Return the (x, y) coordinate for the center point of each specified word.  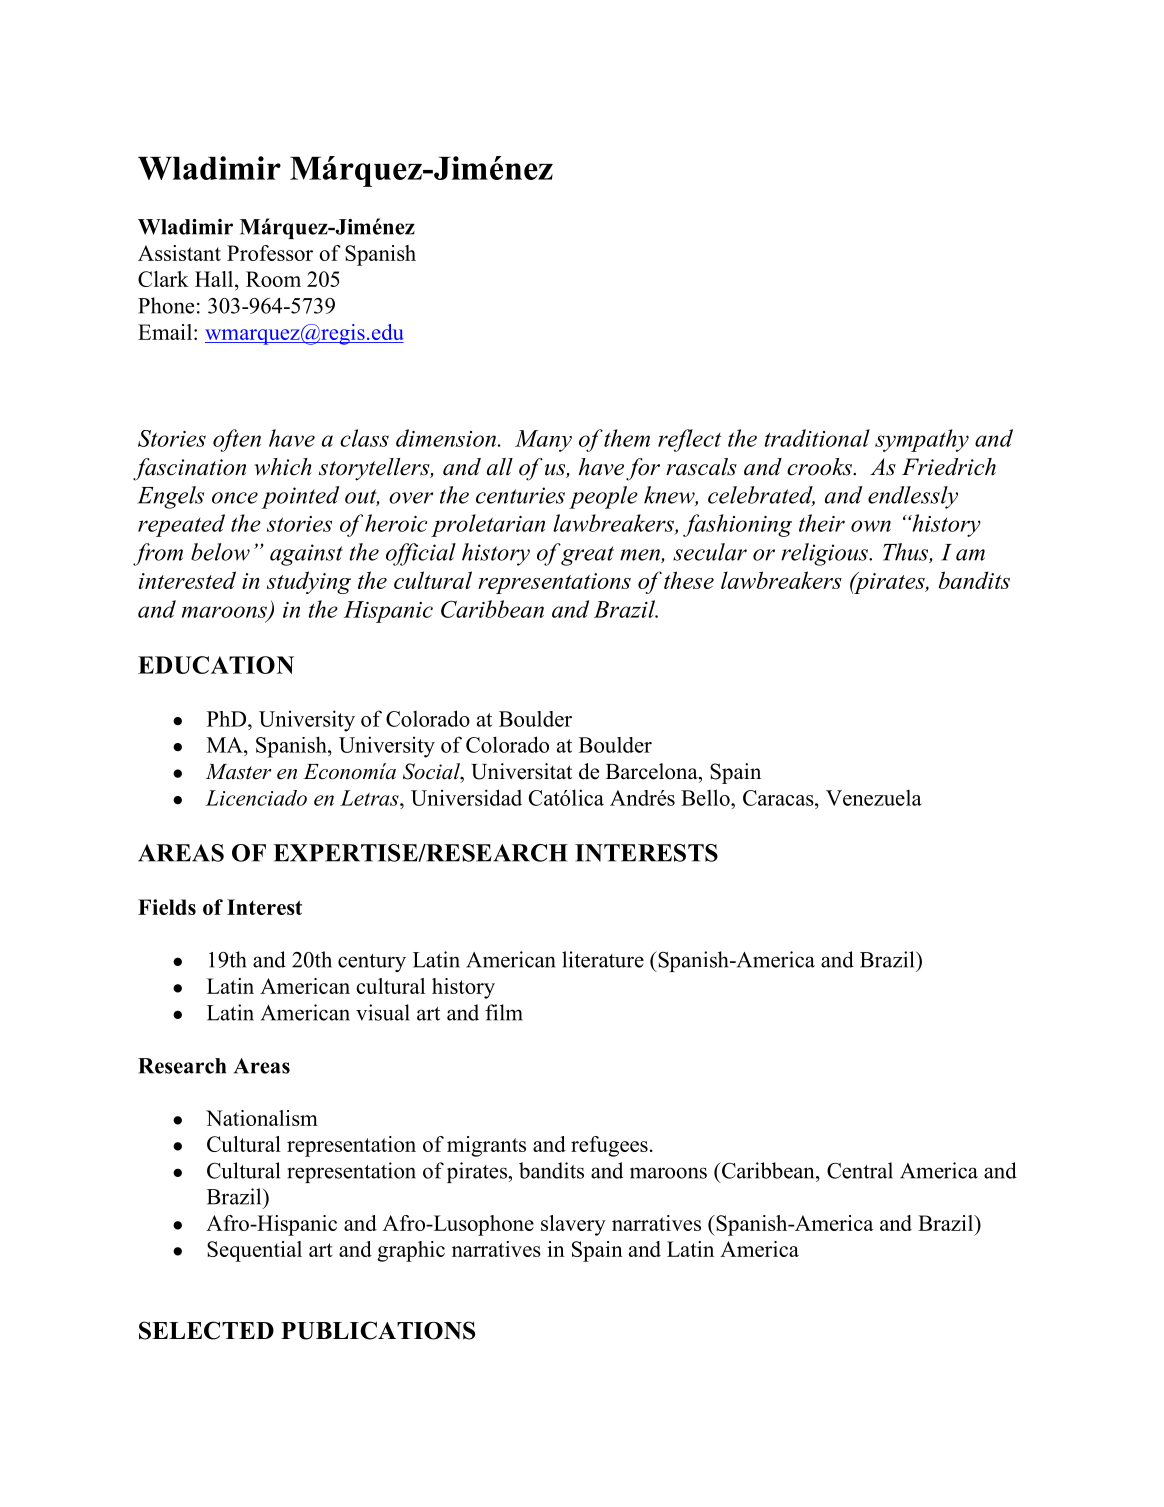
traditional (817, 438)
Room (273, 279)
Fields (167, 907)
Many (543, 441)
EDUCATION (216, 665)
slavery (573, 1225)
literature (603, 959)
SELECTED (206, 1330)
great (587, 555)
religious (825, 554)
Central (860, 1170)
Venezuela (874, 798)
